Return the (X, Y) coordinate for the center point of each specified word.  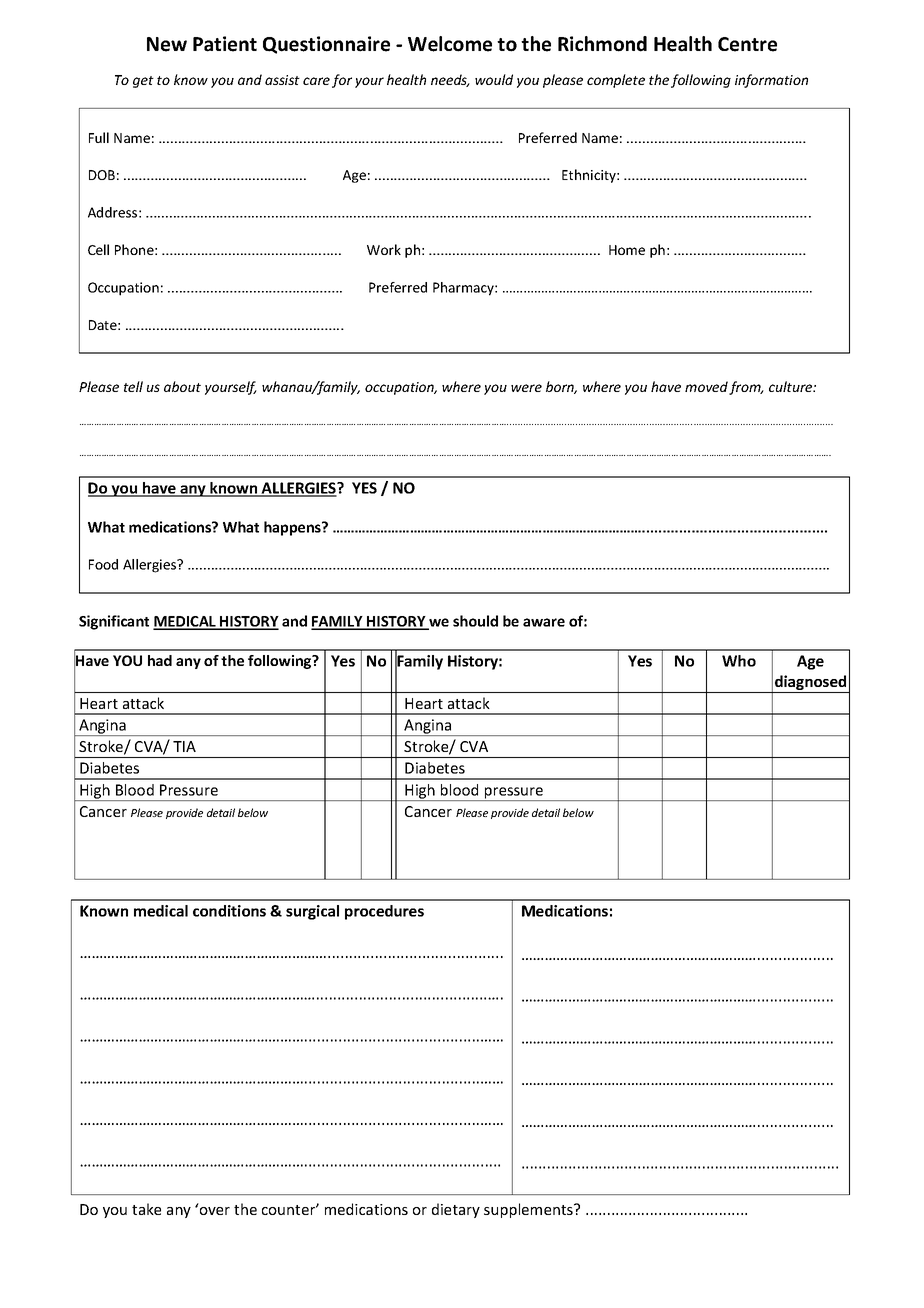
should (475, 621)
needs (450, 80)
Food (103, 564)
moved (706, 386)
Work (384, 249)
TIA (184, 746)
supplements (529, 1210)
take (146, 1209)
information (771, 81)
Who (739, 661)
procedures (384, 912)
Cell (98, 249)
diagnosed (811, 684)
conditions (229, 911)
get (143, 82)
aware (544, 622)
